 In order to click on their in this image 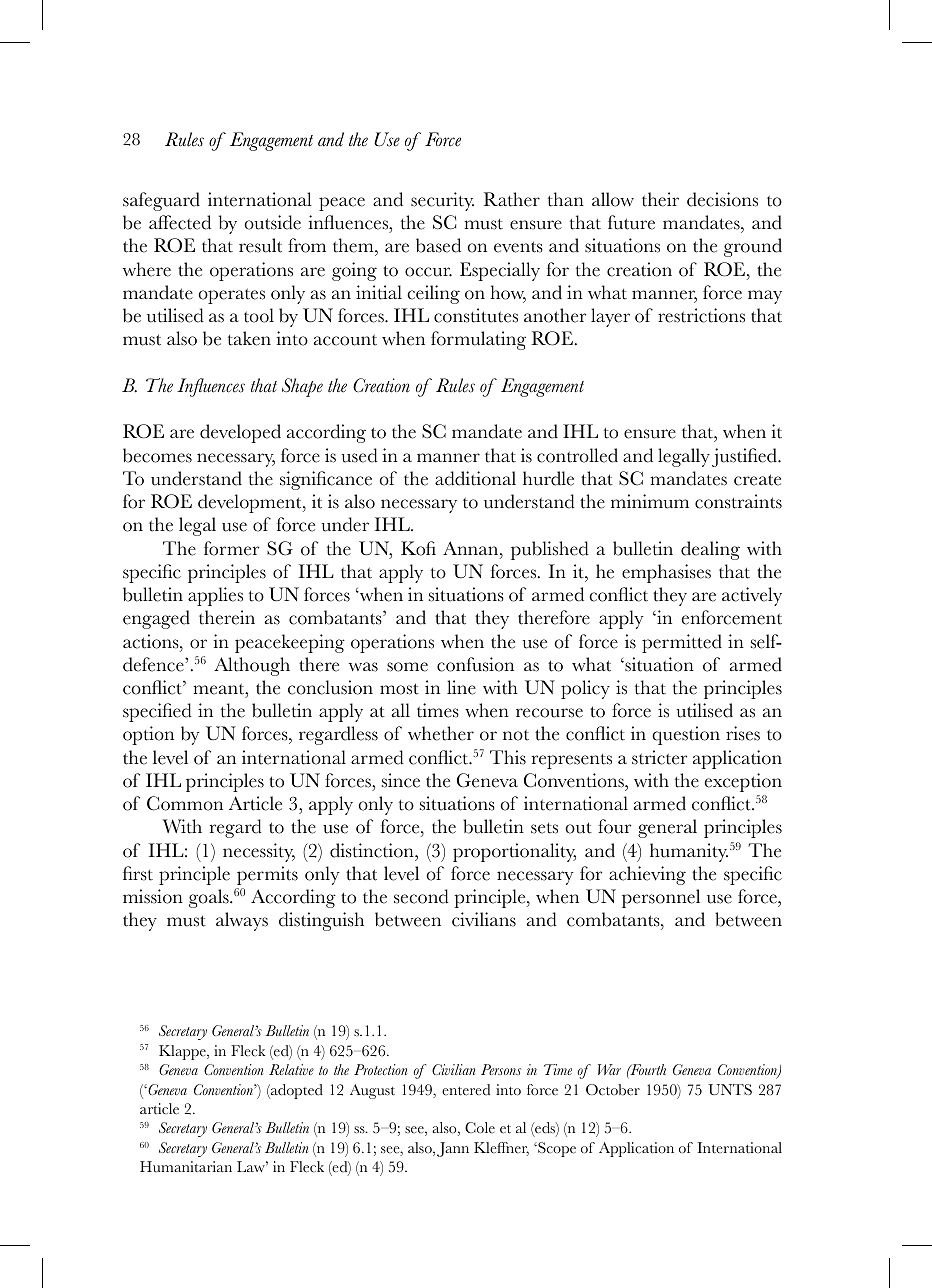, I will do `click(660, 199)`.
